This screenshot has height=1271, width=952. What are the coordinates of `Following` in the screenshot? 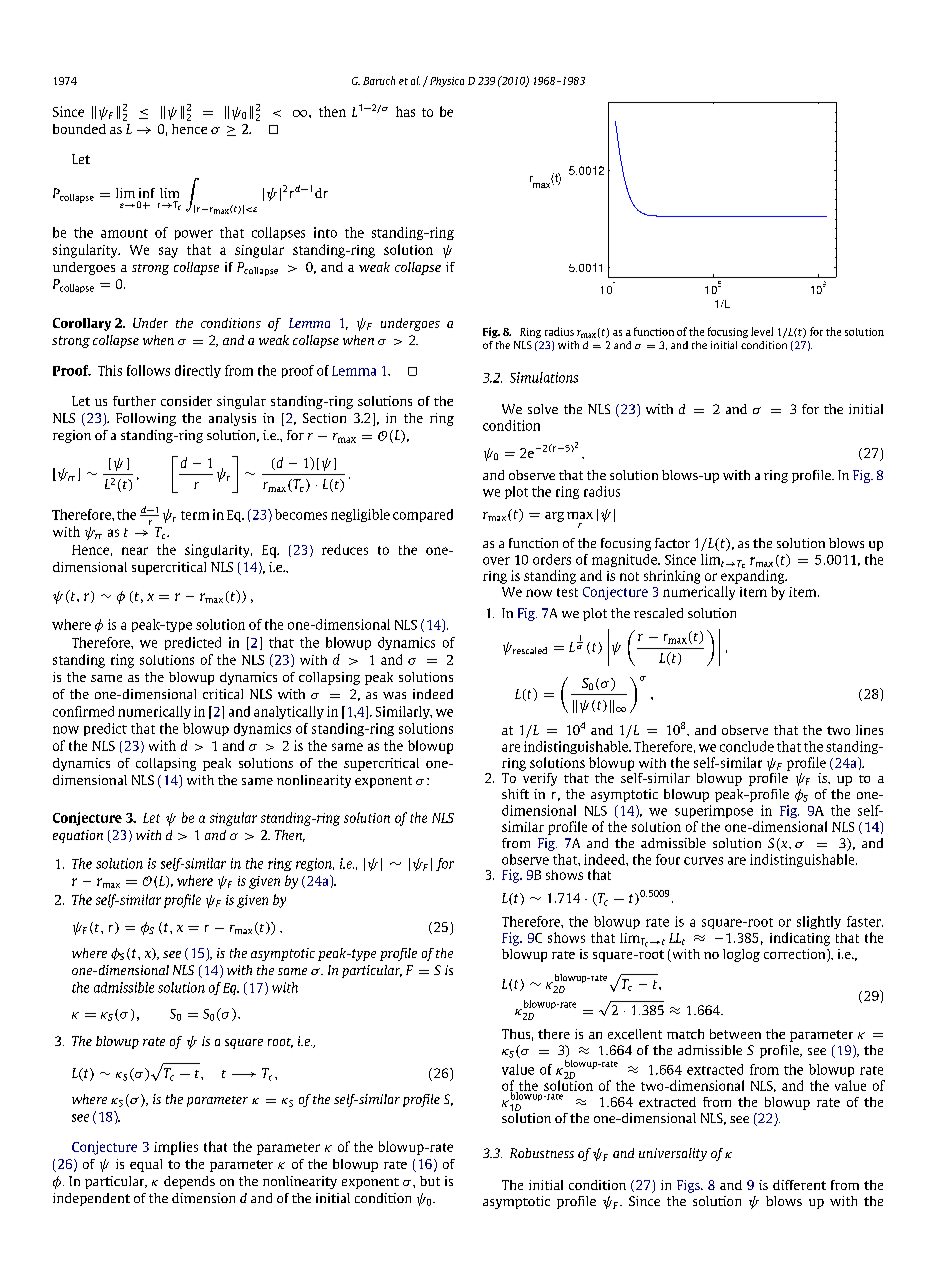 It's located at (146, 419).
